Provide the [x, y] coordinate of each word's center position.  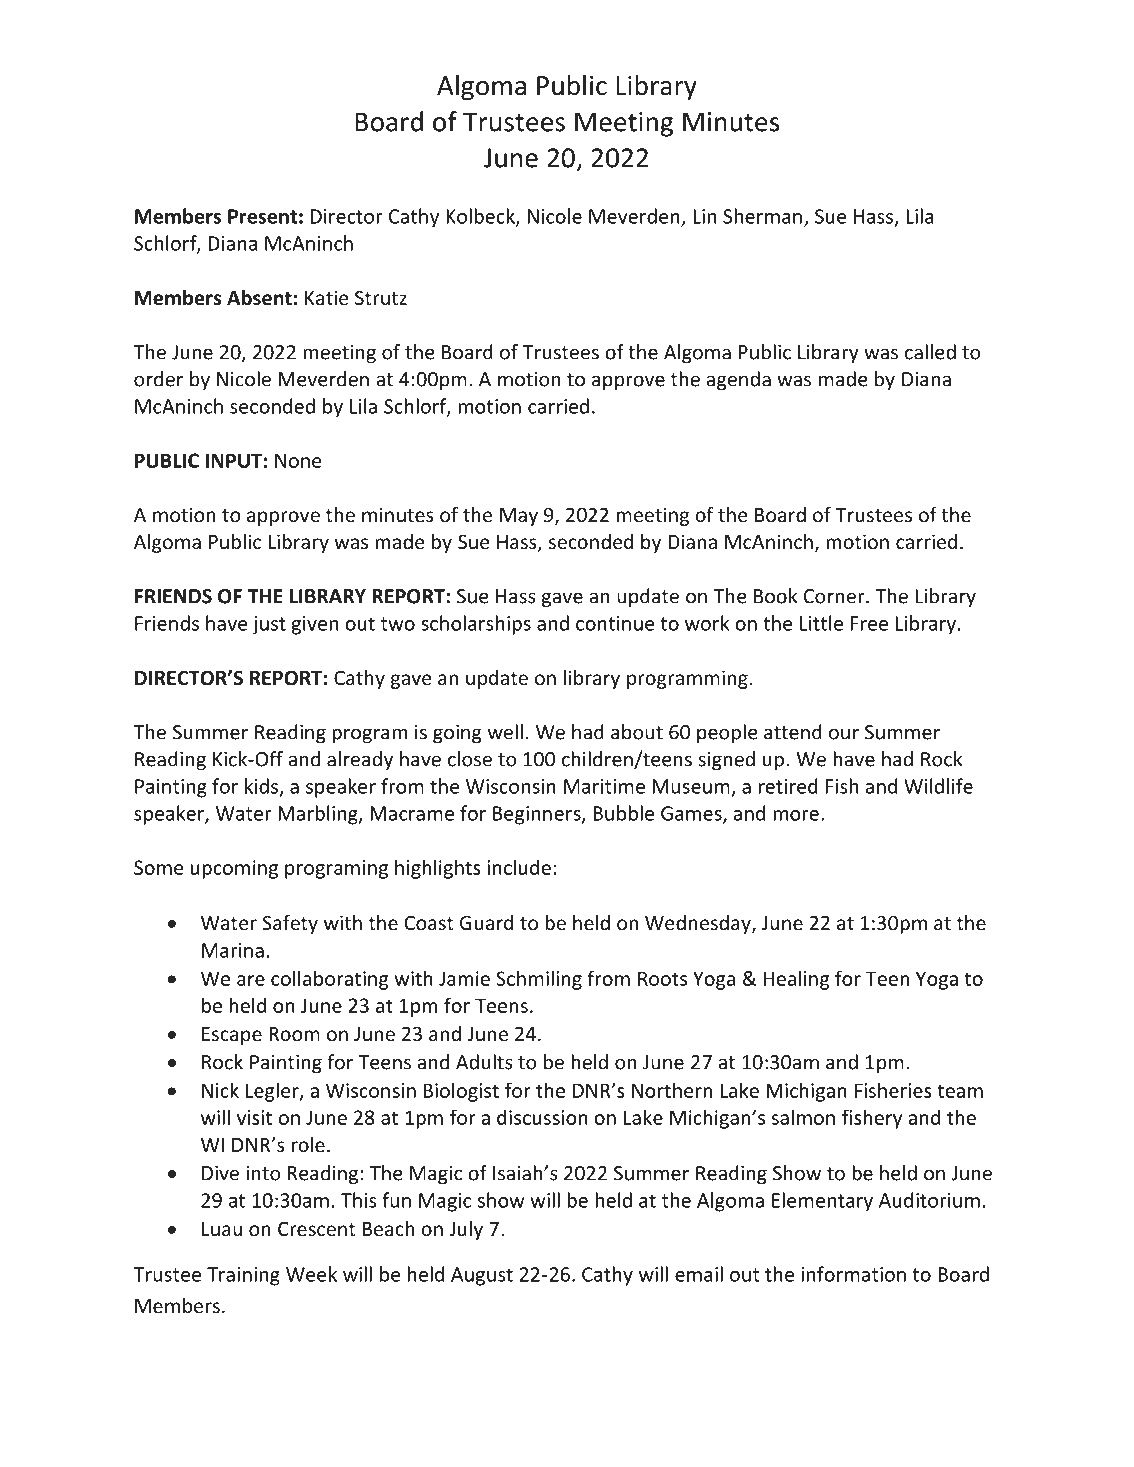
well [505, 732]
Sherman [762, 216]
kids [263, 787]
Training [243, 1276]
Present [262, 216]
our [844, 734]
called [930, 352]
